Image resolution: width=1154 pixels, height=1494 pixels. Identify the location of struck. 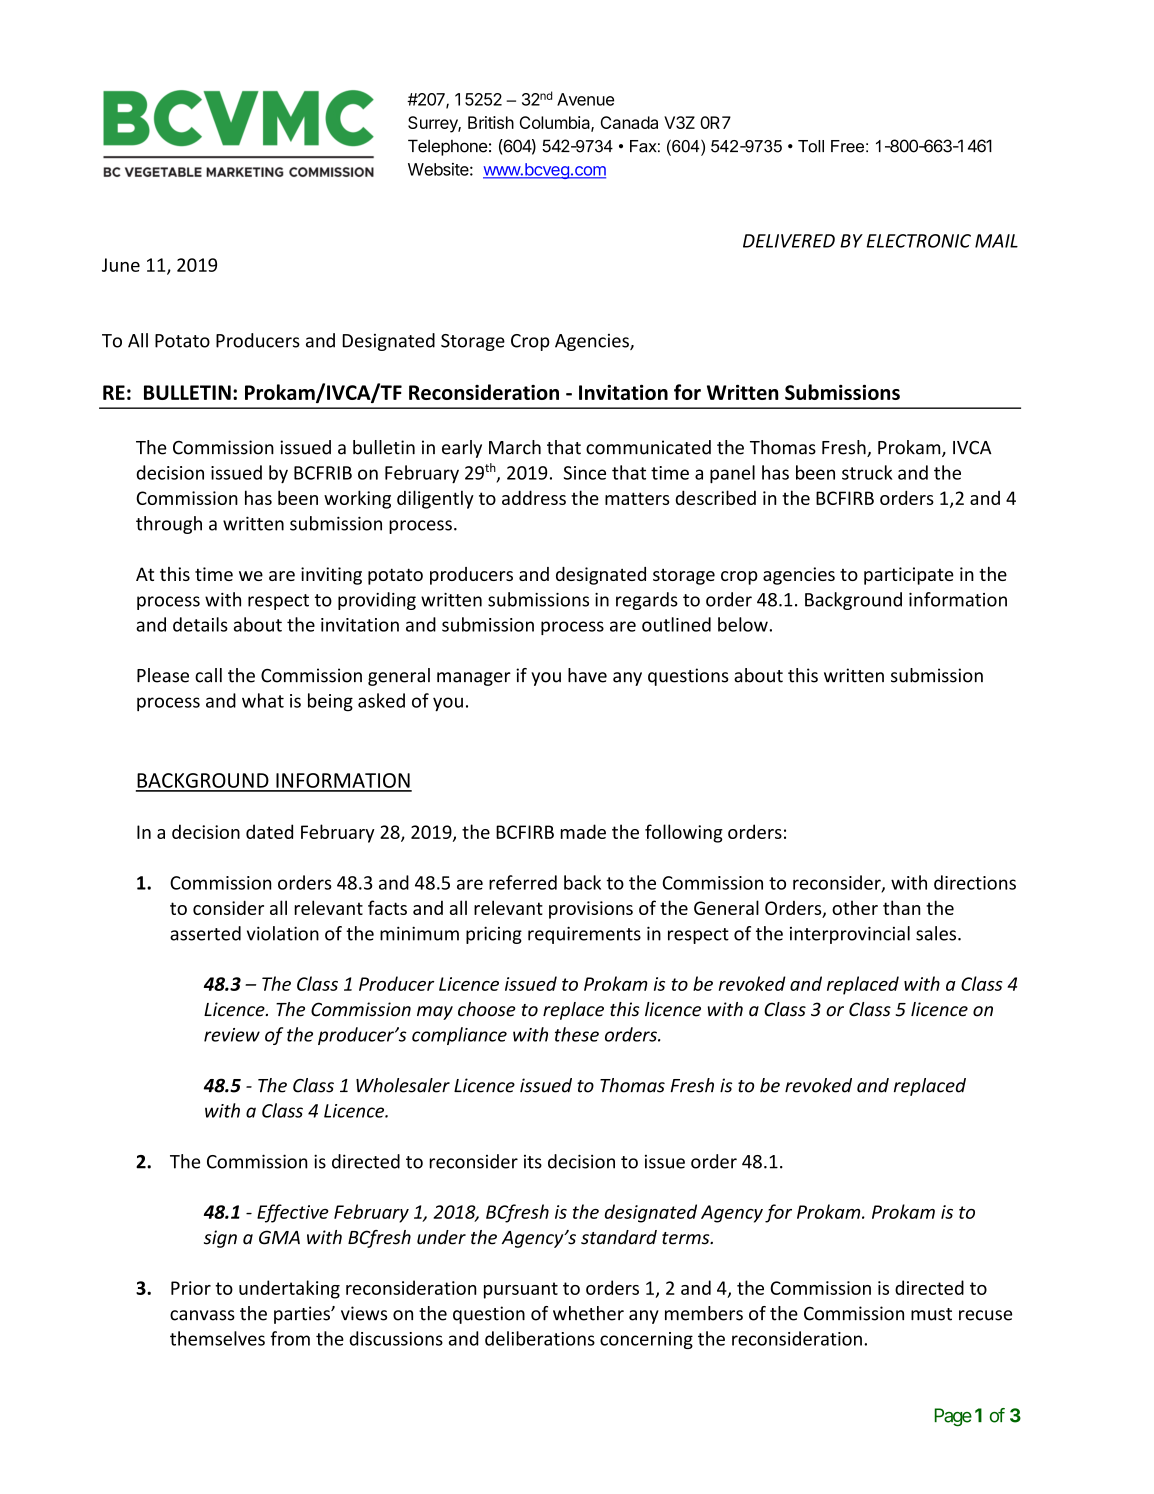
(867, 472).
